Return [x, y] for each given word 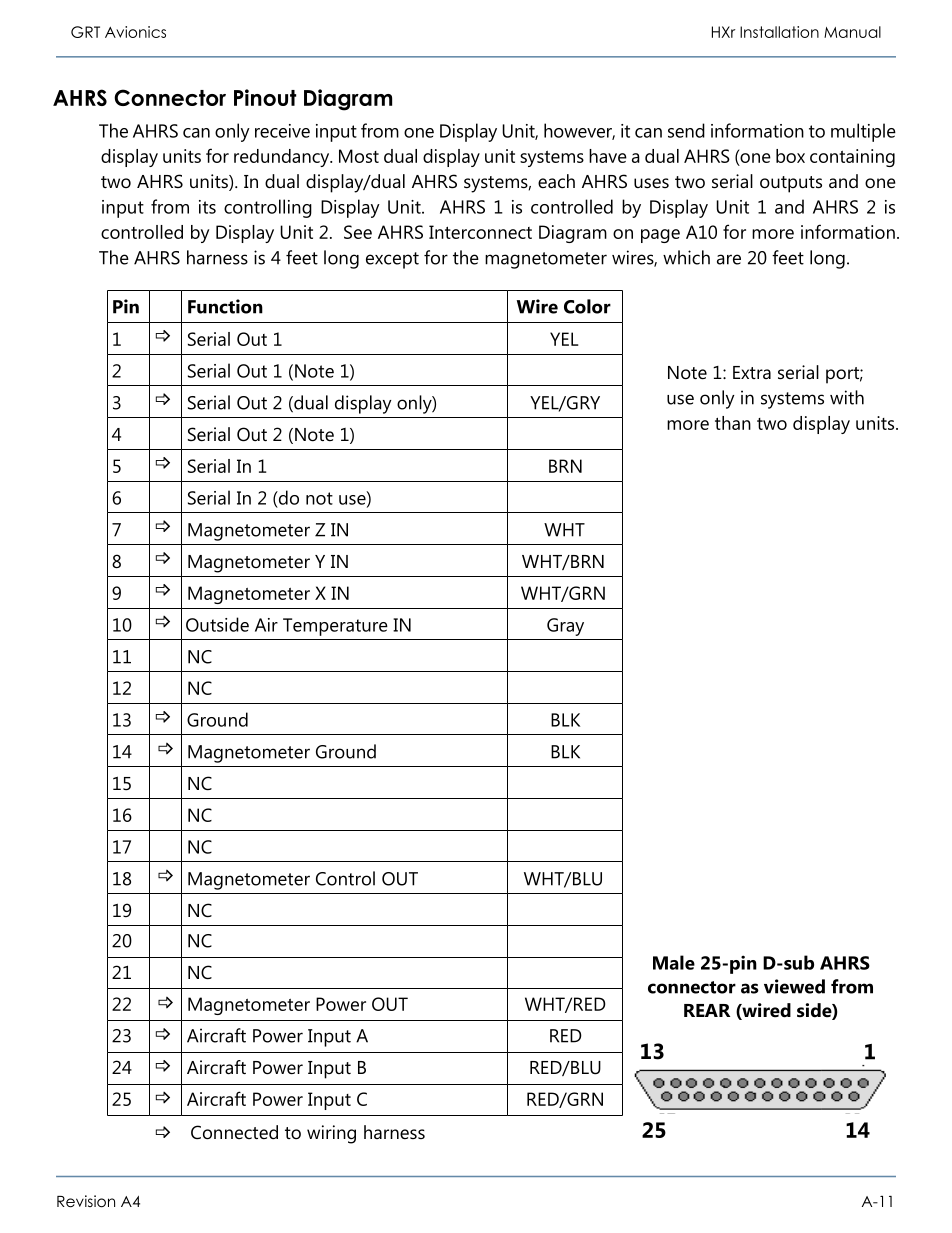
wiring [331, 1134]
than [733, 423]
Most [359, 156]
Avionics [135, 32]
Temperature [335, 627]
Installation [779, 32]
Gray [565, 627]
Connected [234, 1132]
